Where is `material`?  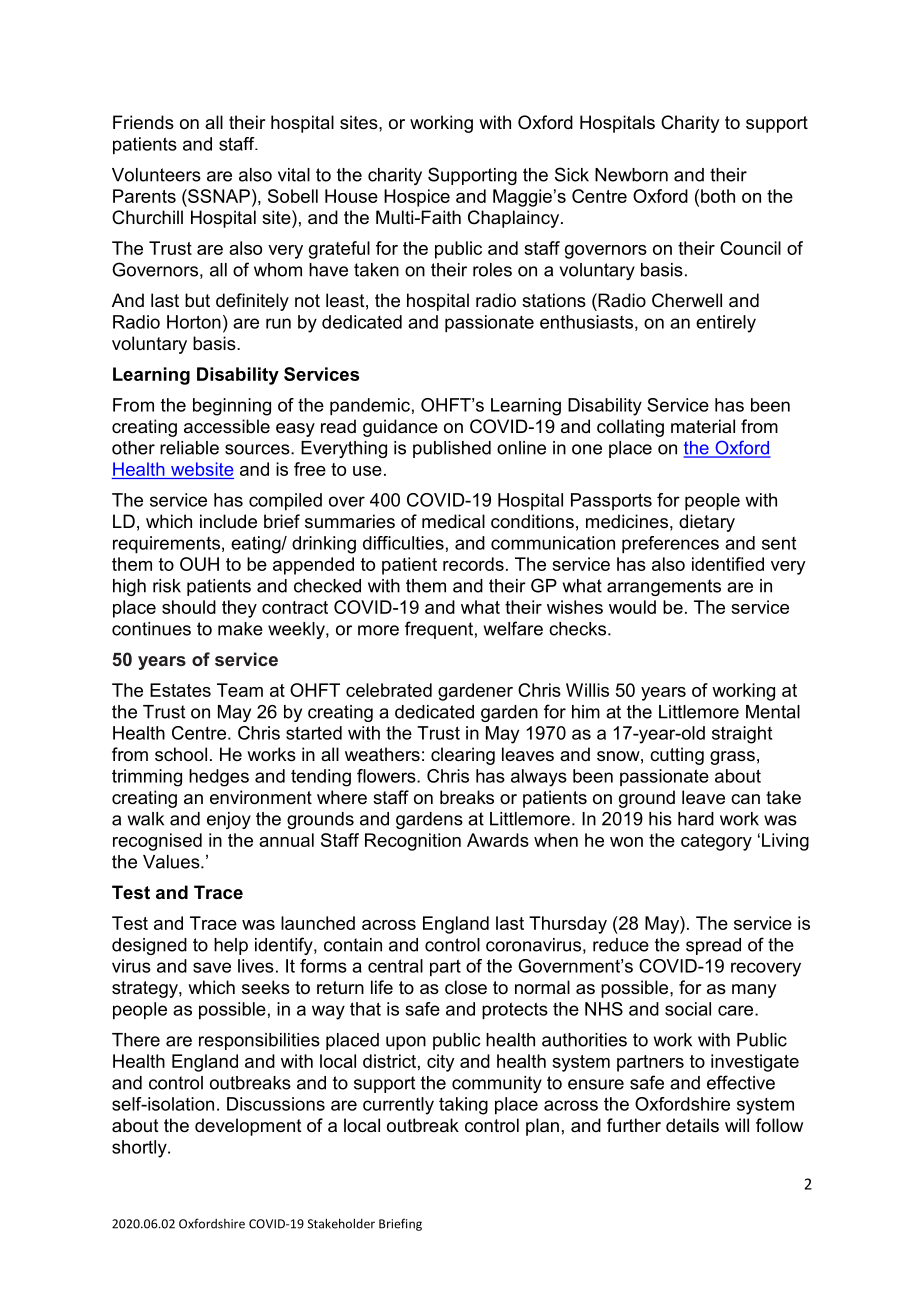
material is located at coordinates (703, 426).
